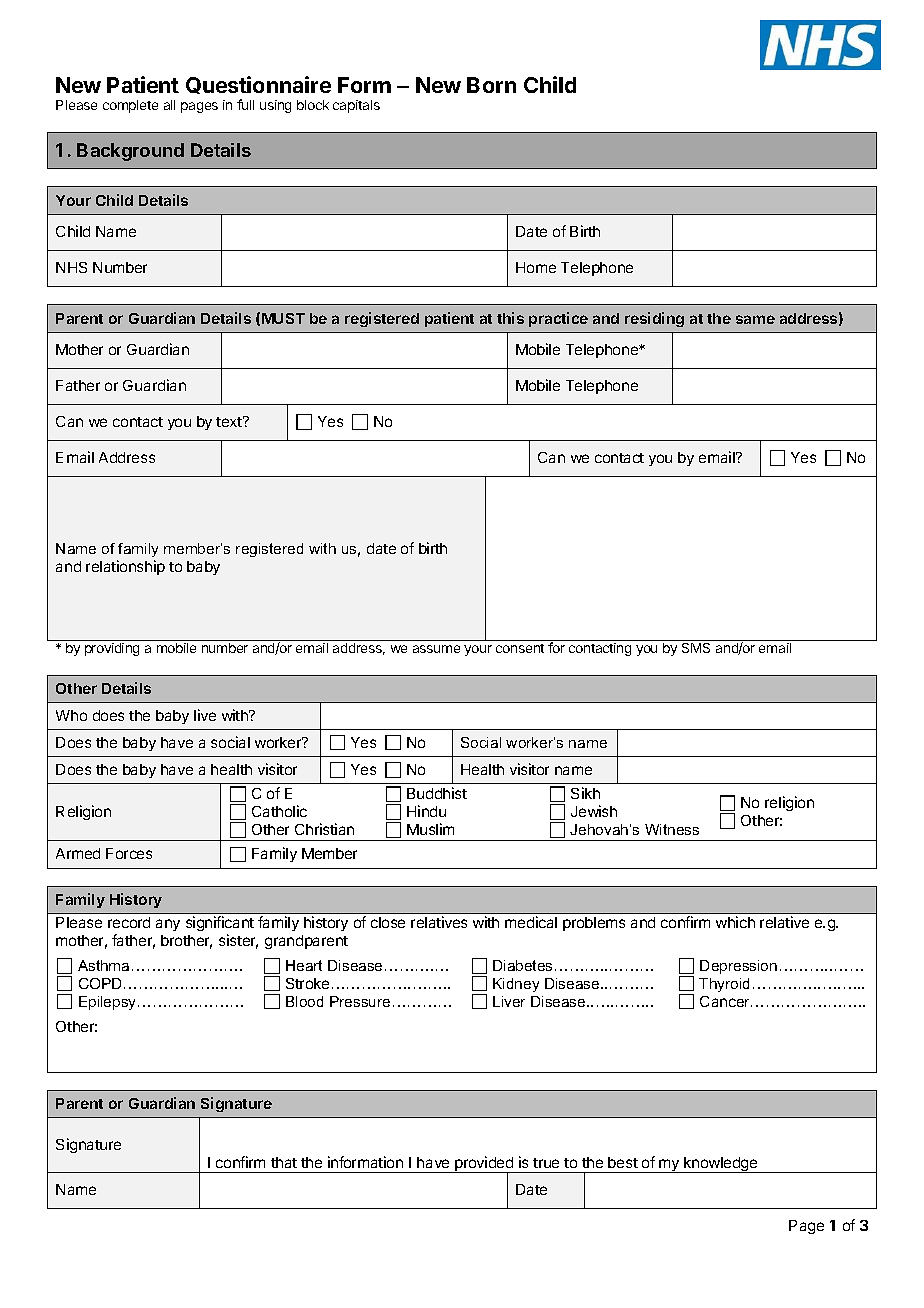 The height and width of the image is (1308, 924). What do you see at coordinates (436, 649) in the image?
I see `assume` at bounding box center [436, 649].
